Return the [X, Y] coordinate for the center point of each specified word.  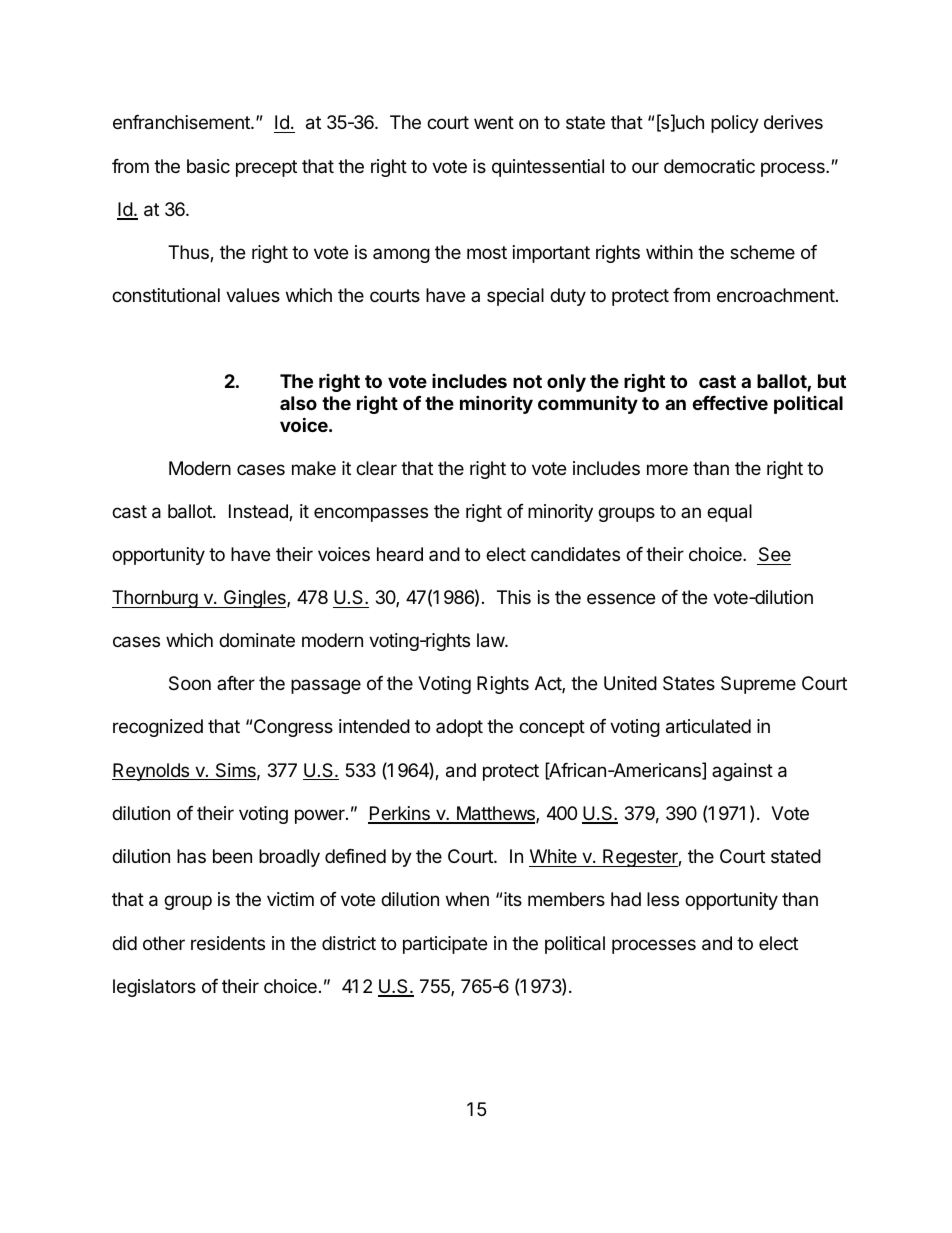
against [742, 772]
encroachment [776, 295]
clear [376, 468]
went [494, 122]
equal [729, 513]
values [253, 295]
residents [228, 943]
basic [208, 166]
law [491, 640]
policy [735, 124]
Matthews [495, 814]
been [232, 856]
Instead [259, 512]
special [515, 297]
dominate [257, 640]
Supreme [758, 685]
